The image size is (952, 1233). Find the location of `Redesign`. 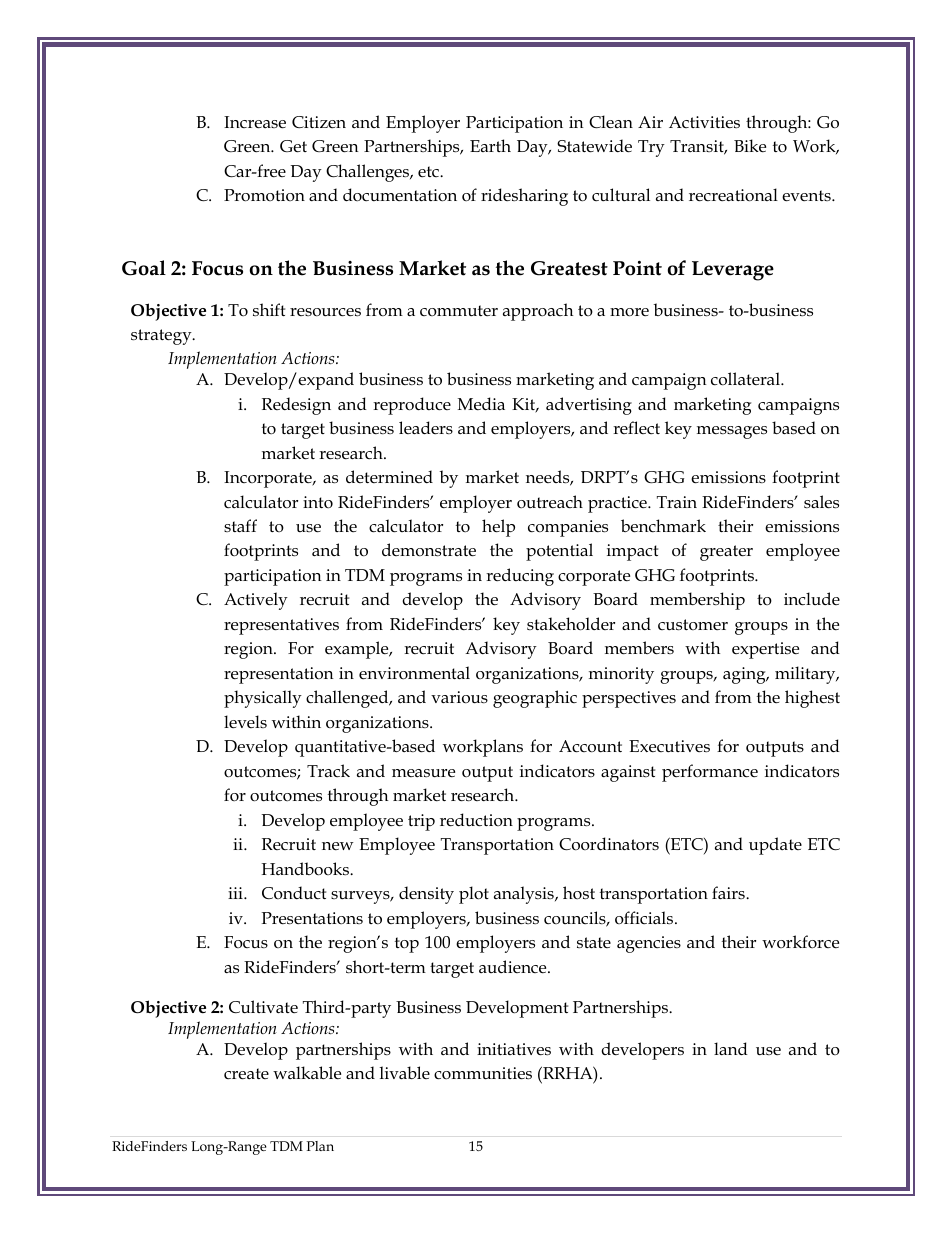

Redesign is located at coordinates (296, 406).
